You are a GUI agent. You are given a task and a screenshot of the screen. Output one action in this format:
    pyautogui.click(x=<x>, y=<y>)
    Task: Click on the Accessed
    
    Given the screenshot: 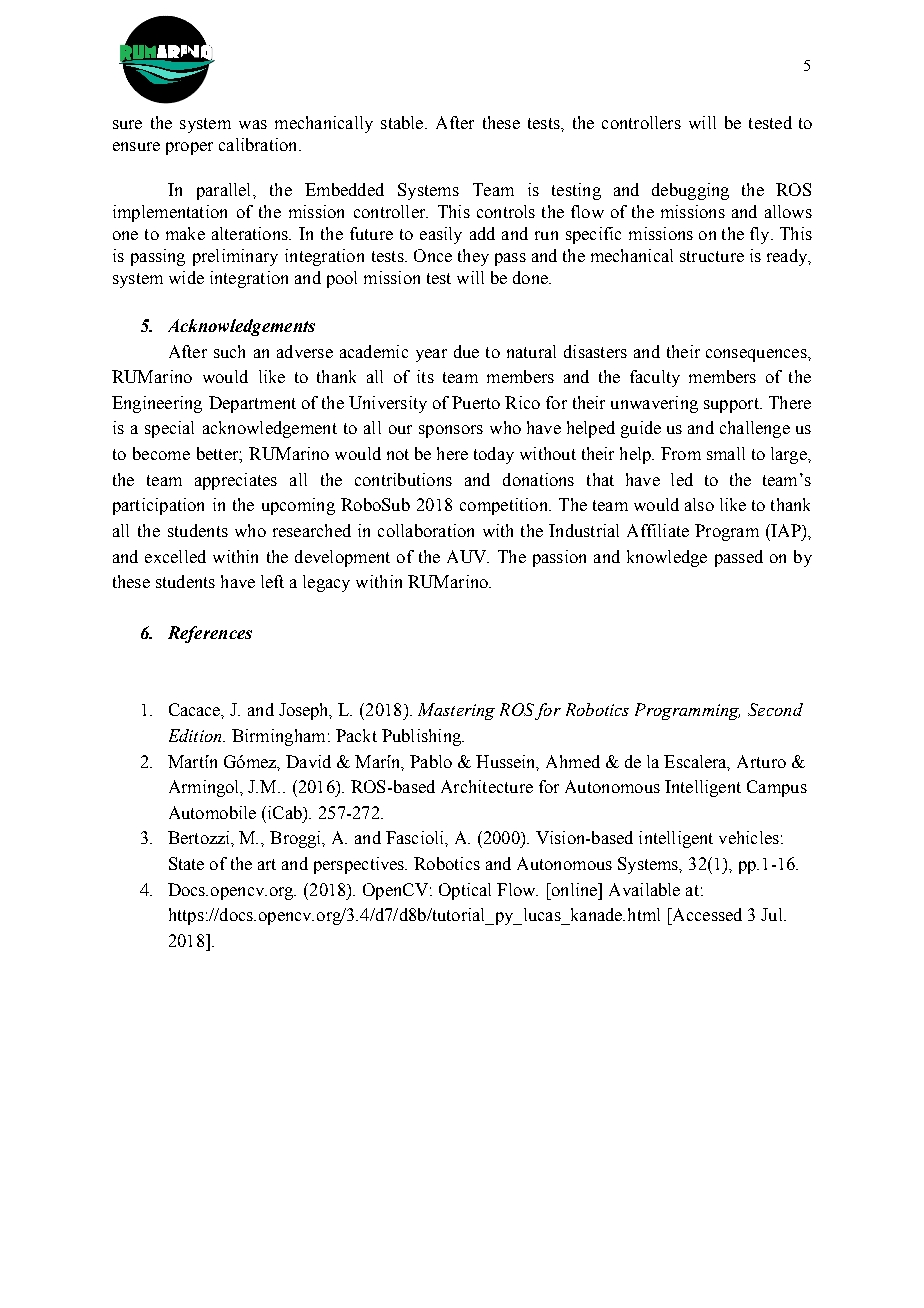 What is the action you would take?
    pyautogui.click(x=706, y=914)
